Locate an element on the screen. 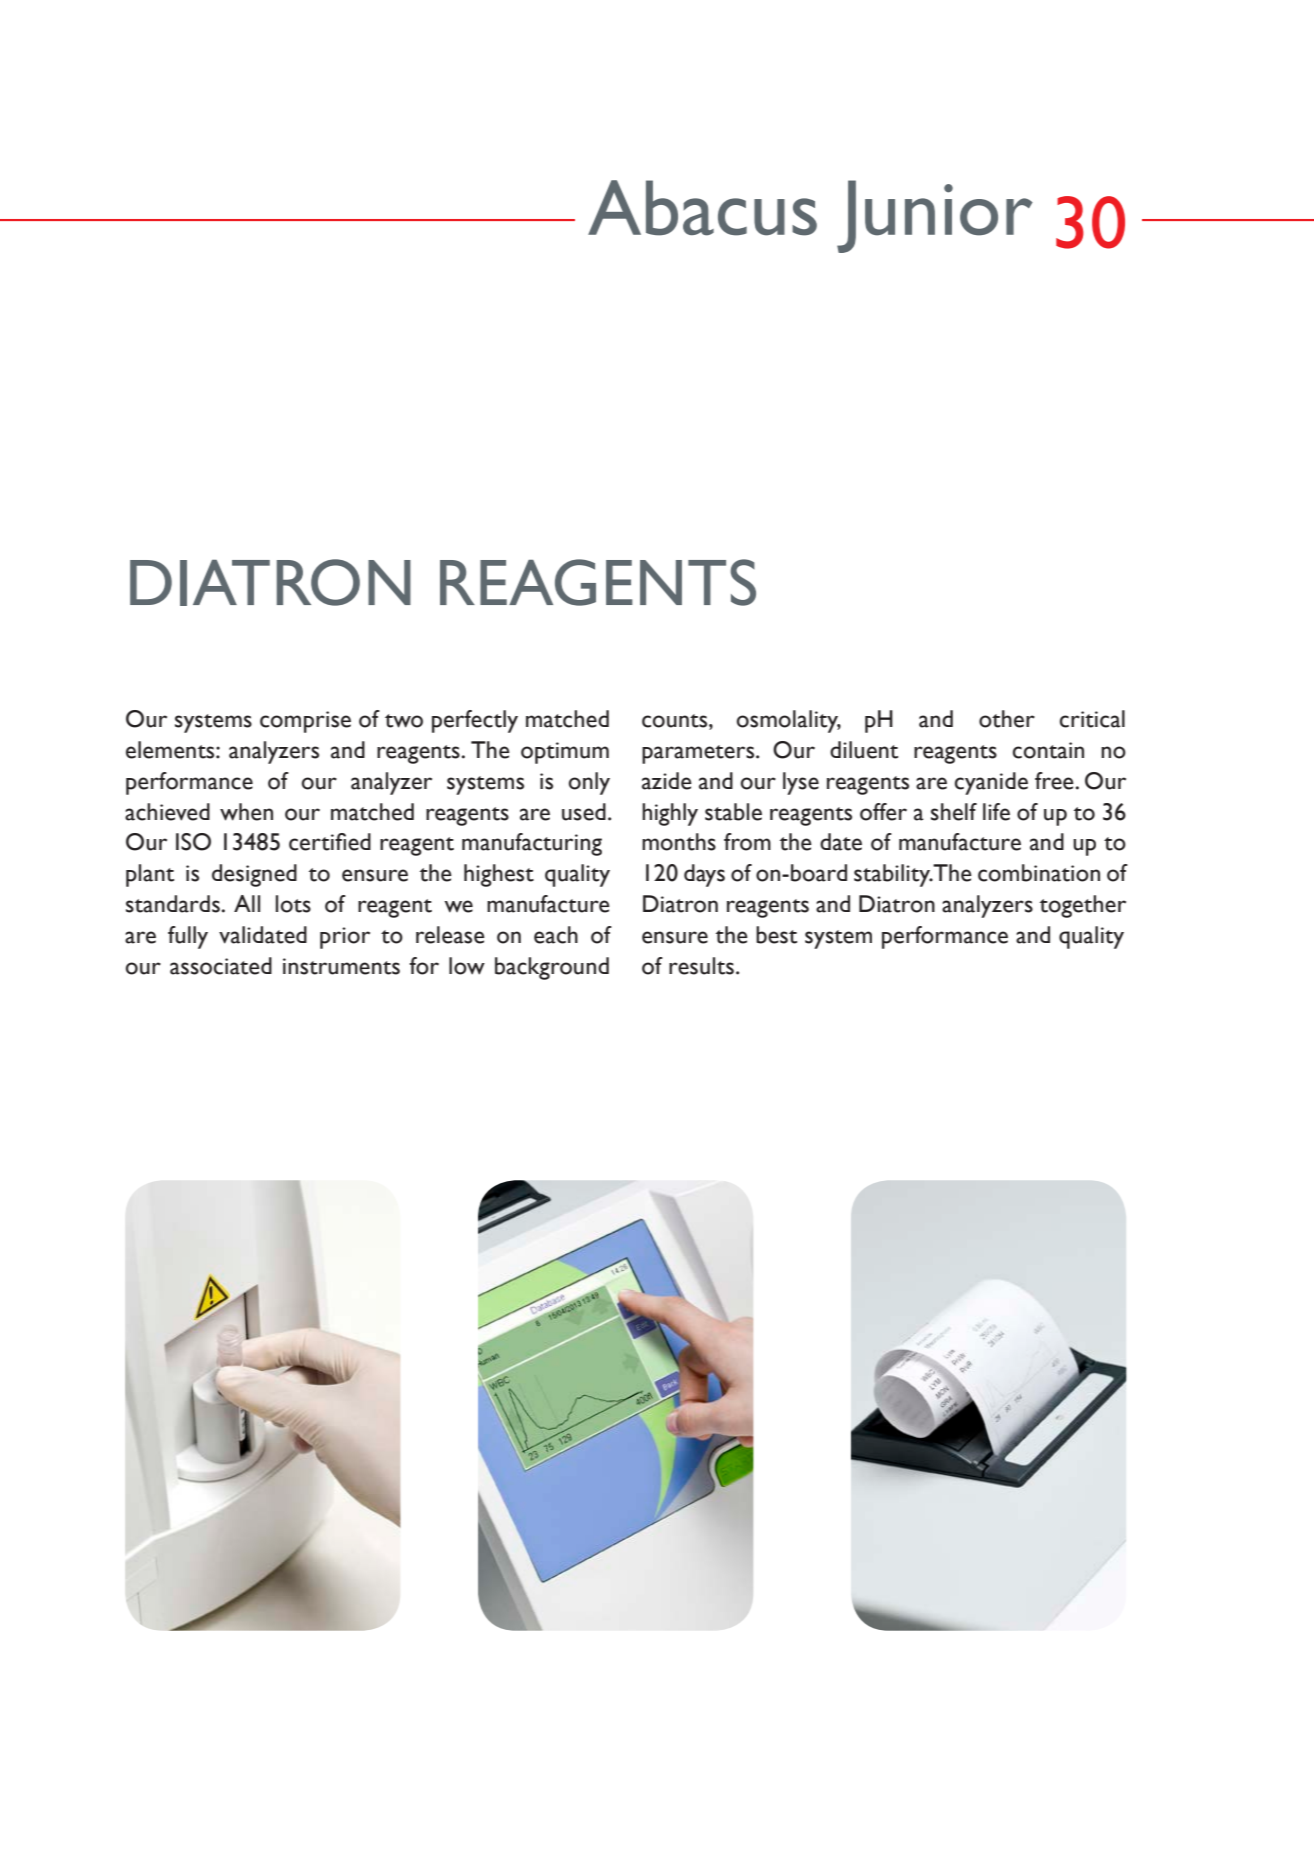  critical is located at coordinates (1092, 719).
